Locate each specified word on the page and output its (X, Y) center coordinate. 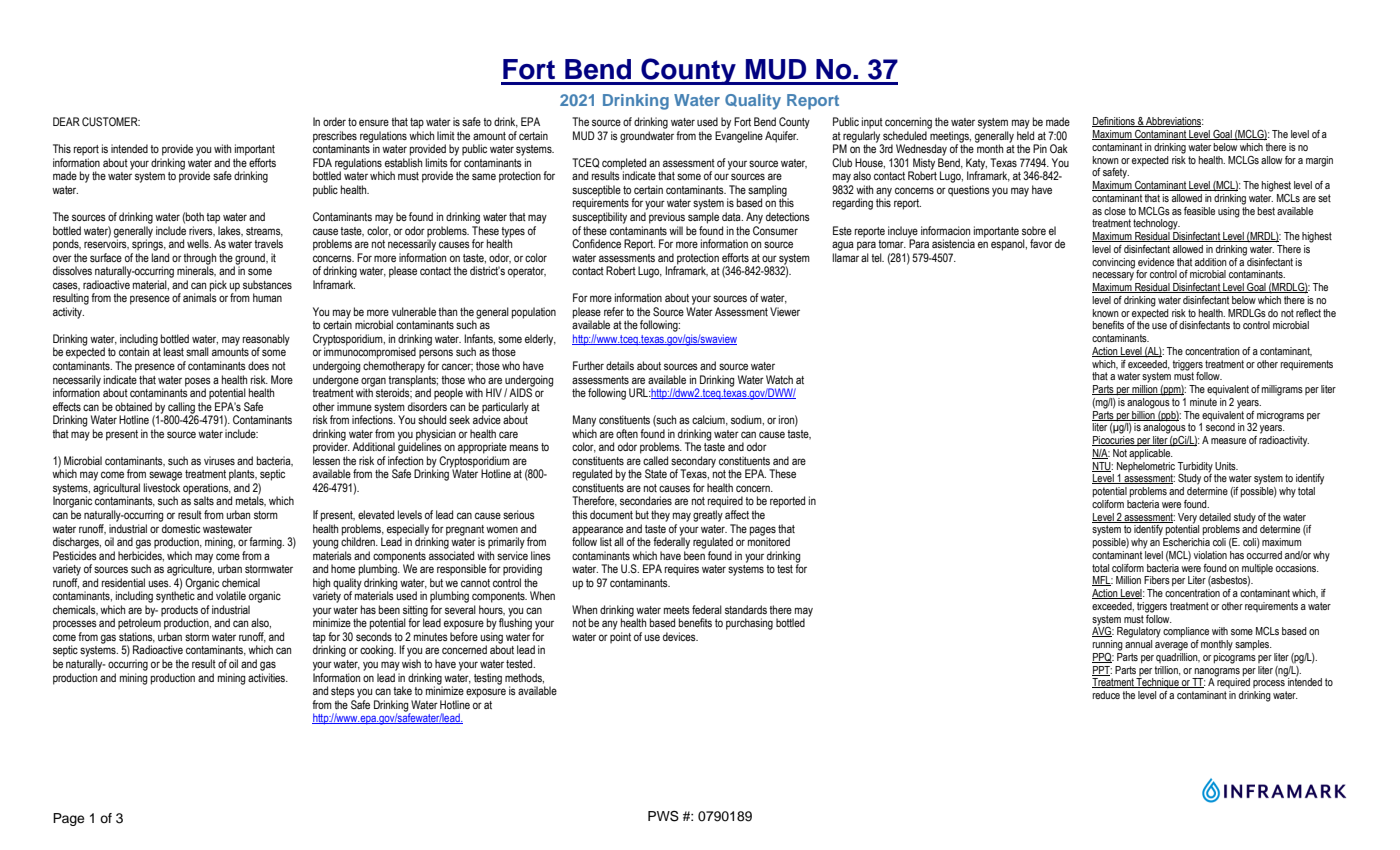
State (656, 473)
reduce (1106, 695)
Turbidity (1195, 467)
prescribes (335, 137)
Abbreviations (1174, 122)
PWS (663, 816)
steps (343, 692)
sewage (165, 476)
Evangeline (739, 137)
